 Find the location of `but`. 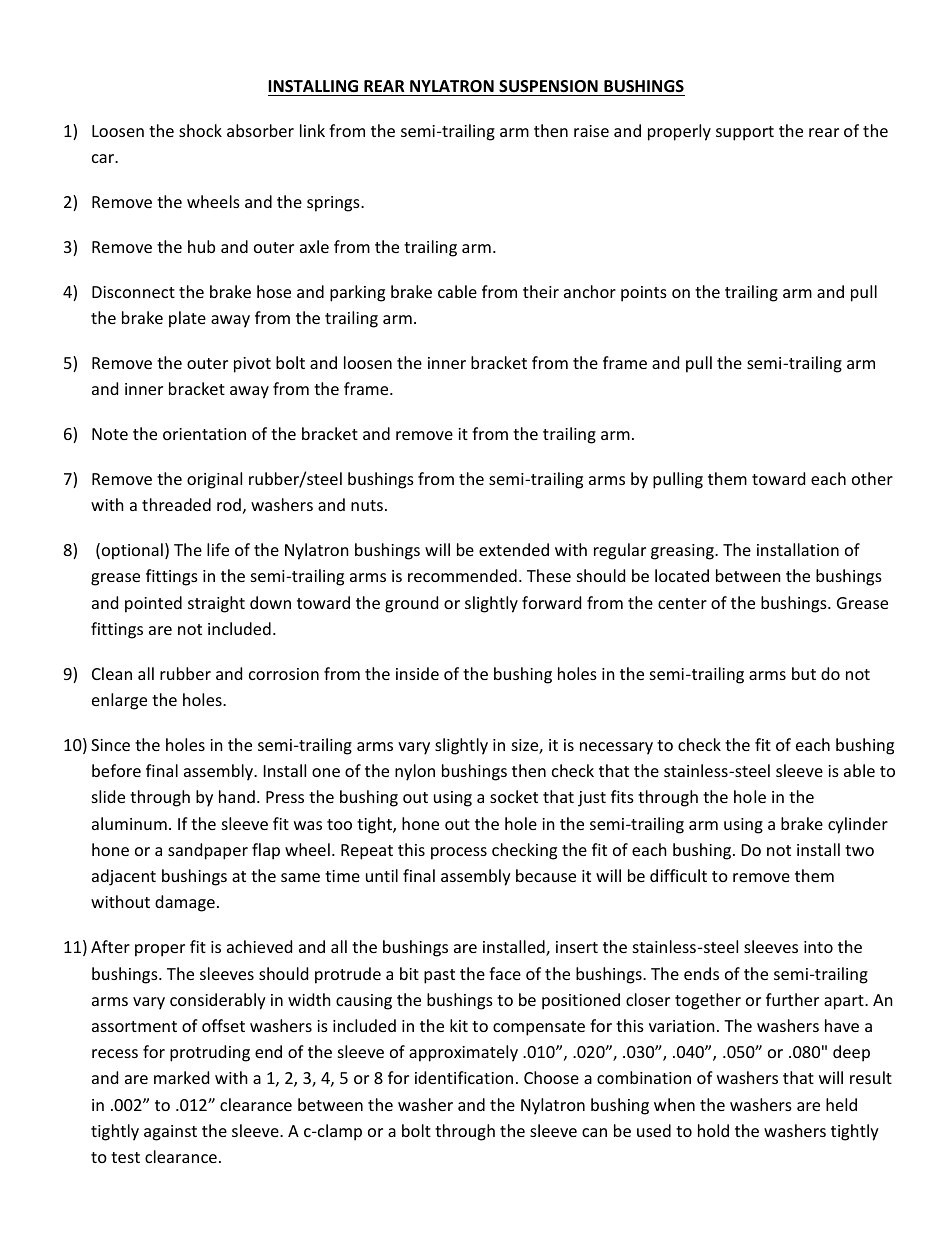

but is located at coordinates (804, 673).
